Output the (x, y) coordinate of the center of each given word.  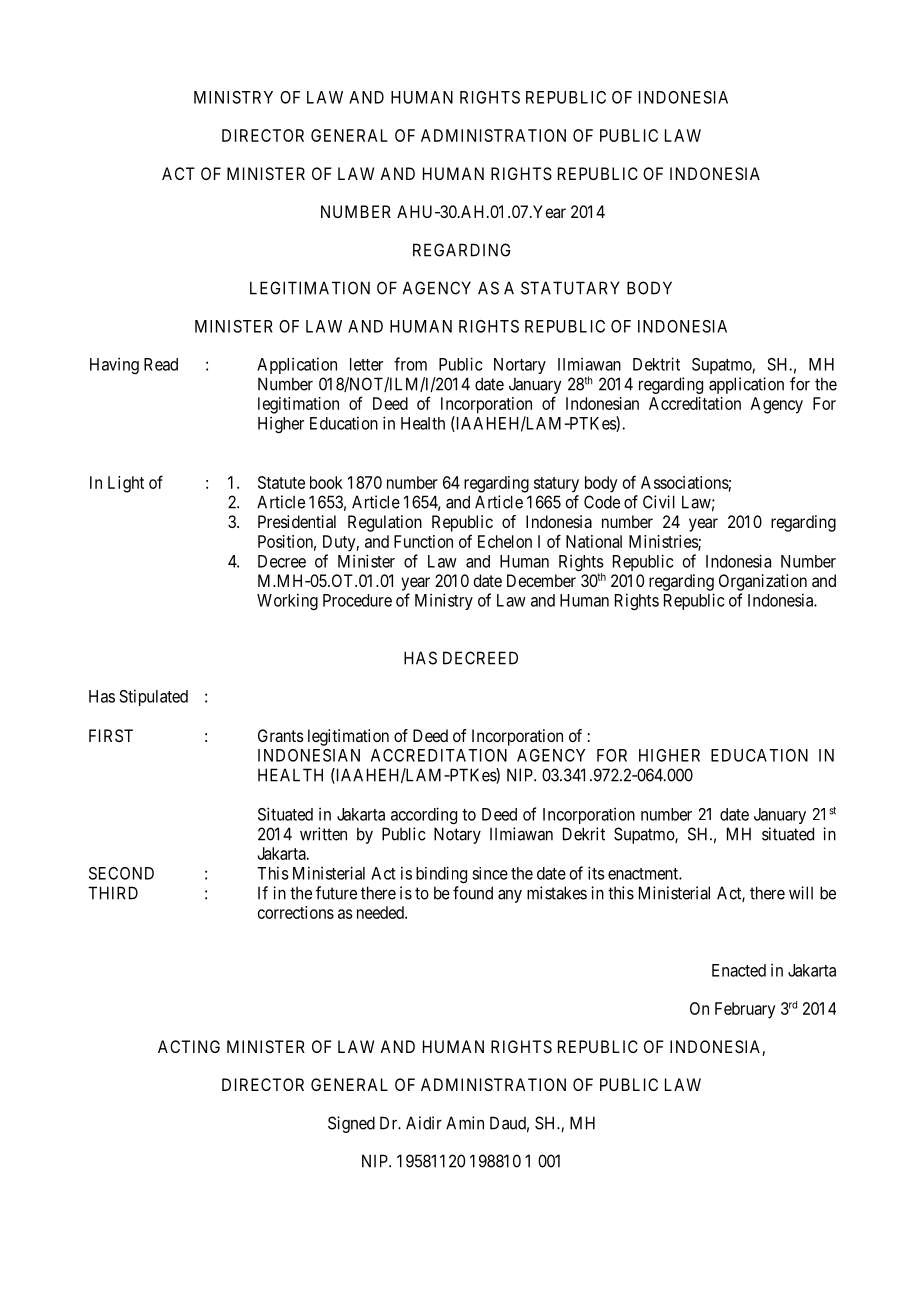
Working (287, 601)
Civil (659, 502)
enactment (644, 874)
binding (441, 874)
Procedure (357, 600)
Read (161, 364)
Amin (465, 1123)
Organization (763, 582)
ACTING (189, 1046)
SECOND (121, 873)
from (410, 364)
